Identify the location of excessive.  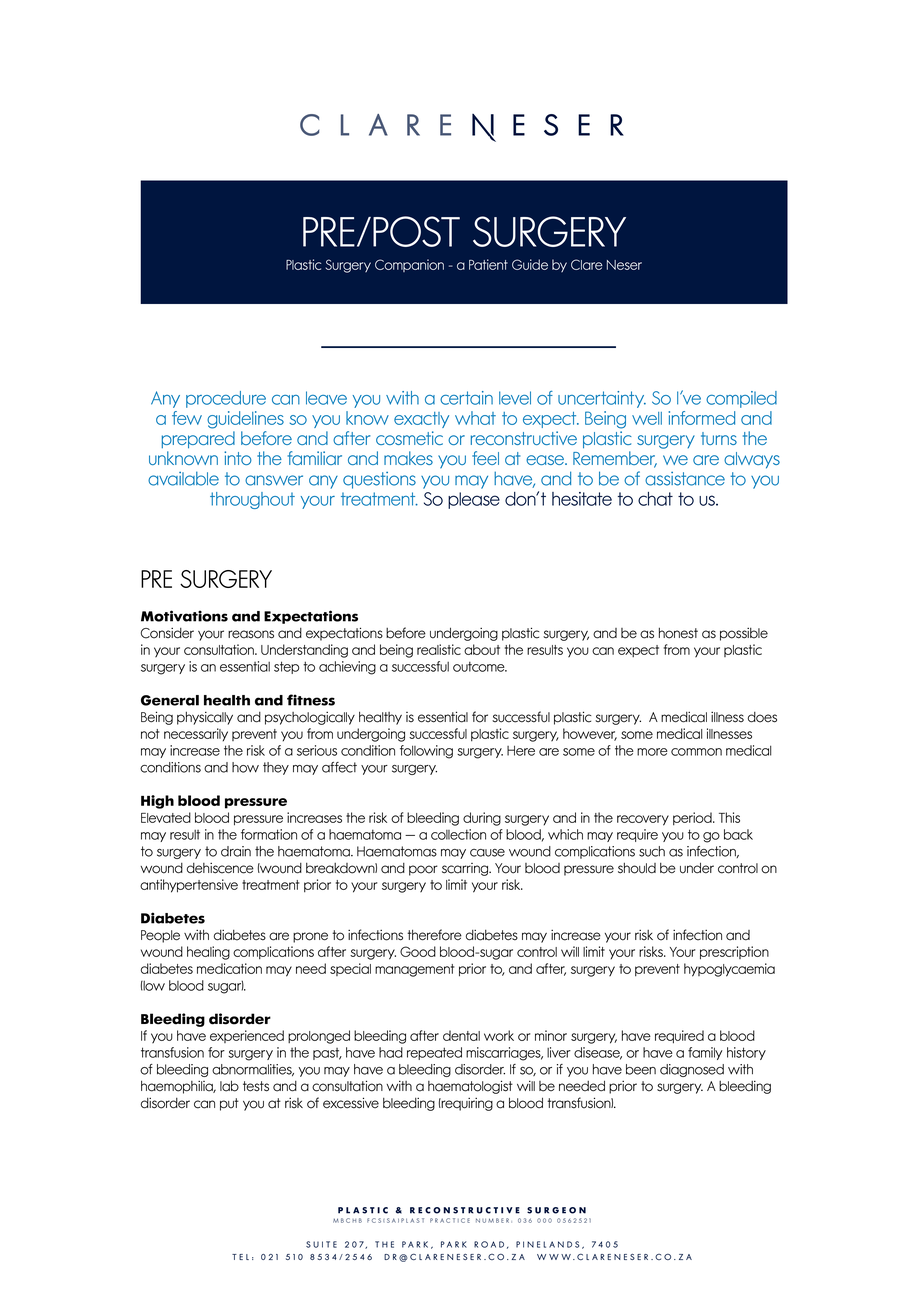
(351, 1103).
